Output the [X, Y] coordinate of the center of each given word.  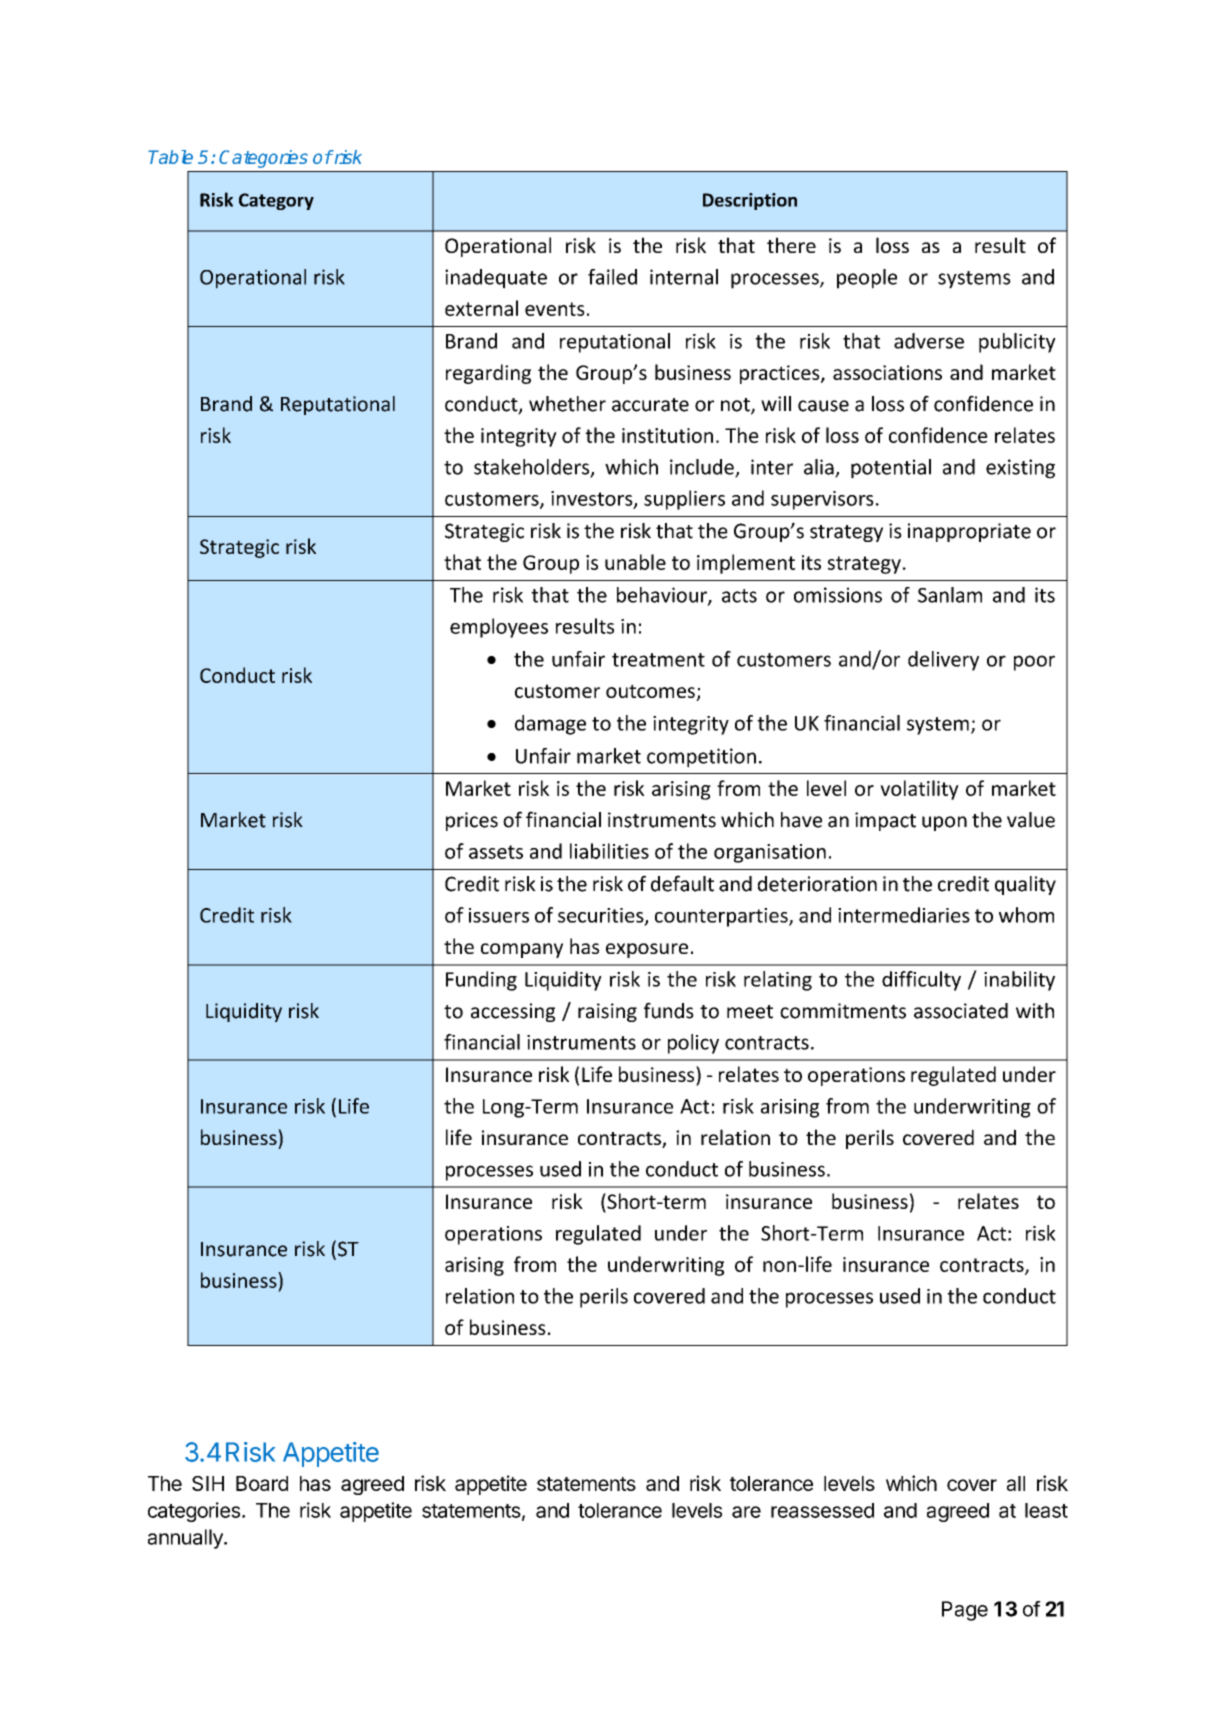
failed [612, 277]
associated [961, 1011]
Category [276, 201]
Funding [481, 981]
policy [693, 1044]
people [867, 279]
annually [186, 1539]
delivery [943, 661]
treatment [658, 660]
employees [499, 628]
